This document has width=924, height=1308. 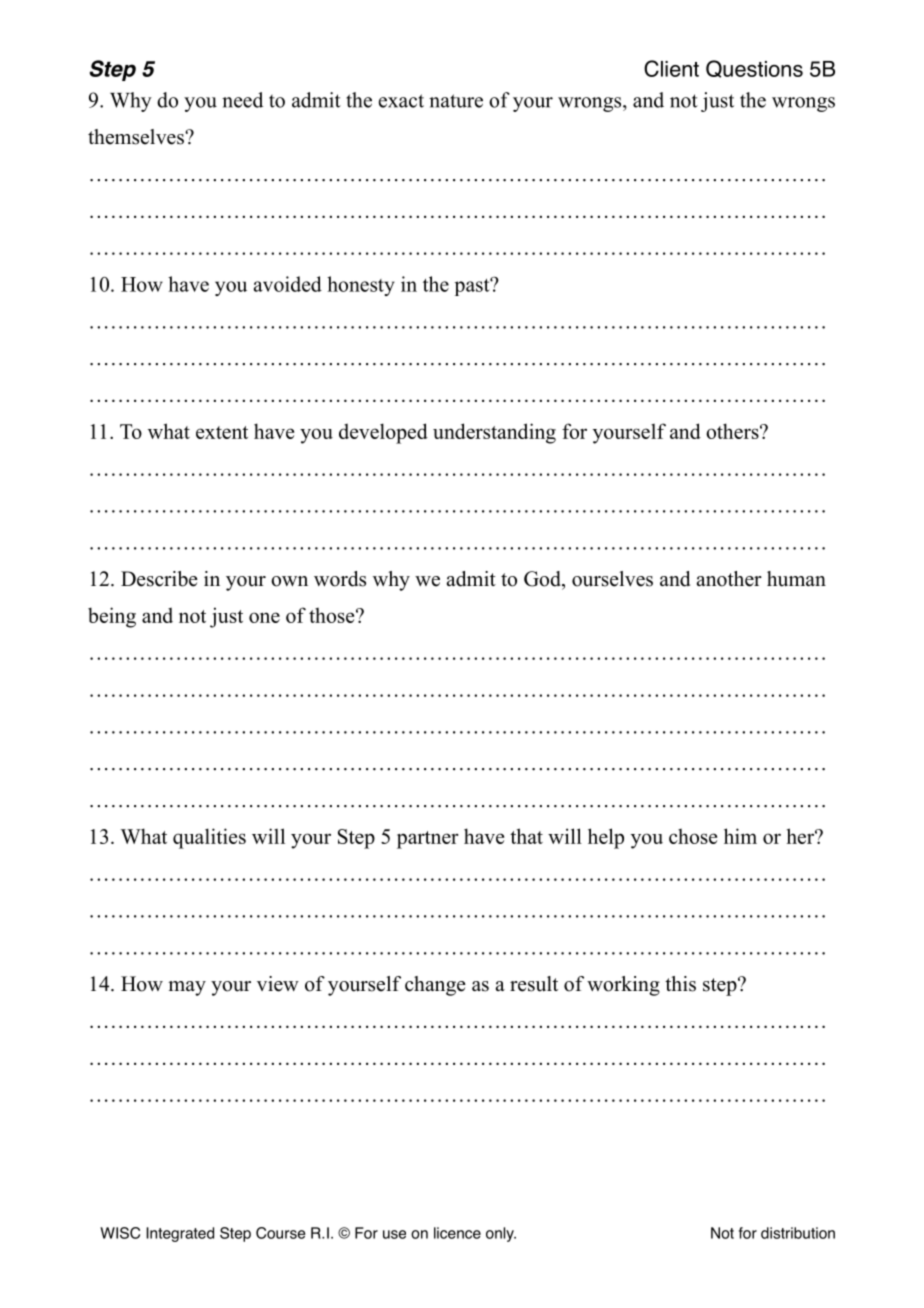 I want to click on another, so click(x=729, y=579).
